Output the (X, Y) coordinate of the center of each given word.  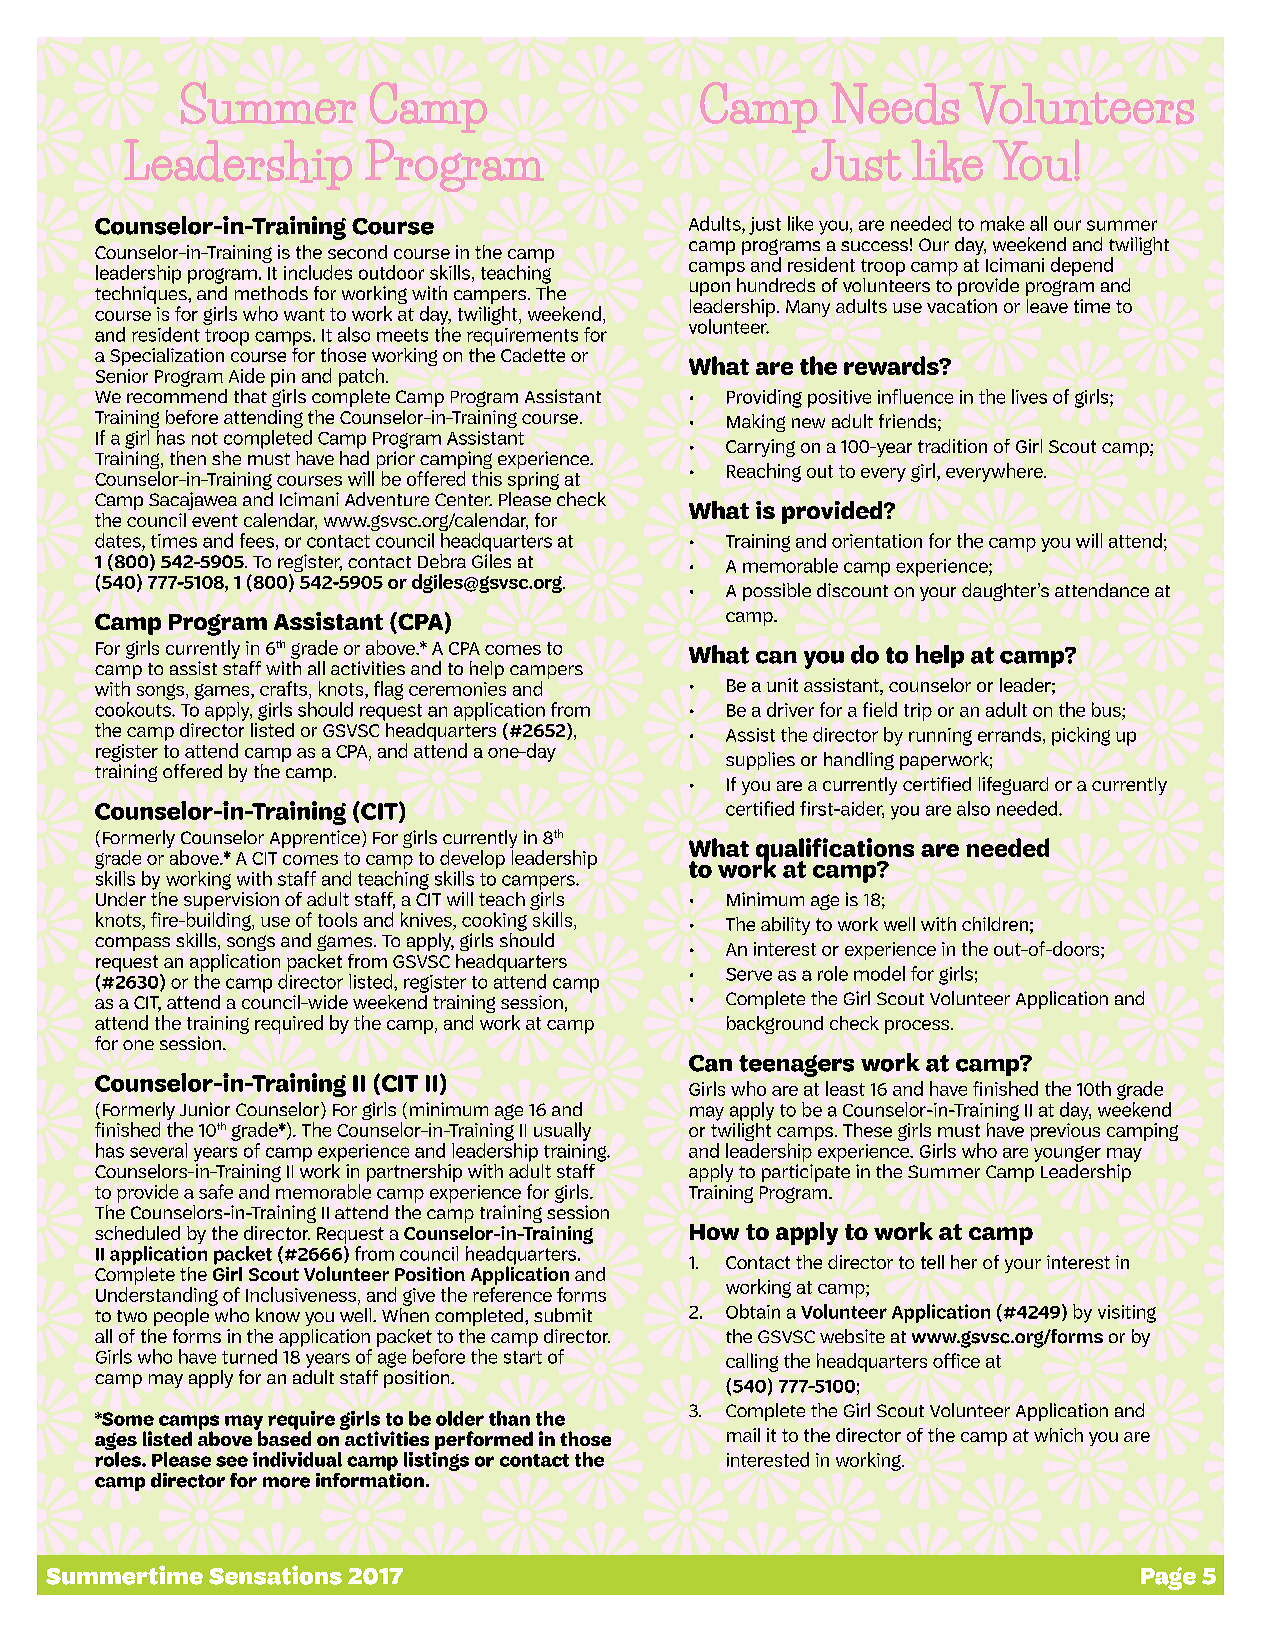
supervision (231, 902)
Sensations (275, 1575)
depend (1082, 266)
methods (271, 293)
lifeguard (1013, 786)
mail (743, 1435)
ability (785, 926)
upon (710, 289)
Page (1168, 1578)
